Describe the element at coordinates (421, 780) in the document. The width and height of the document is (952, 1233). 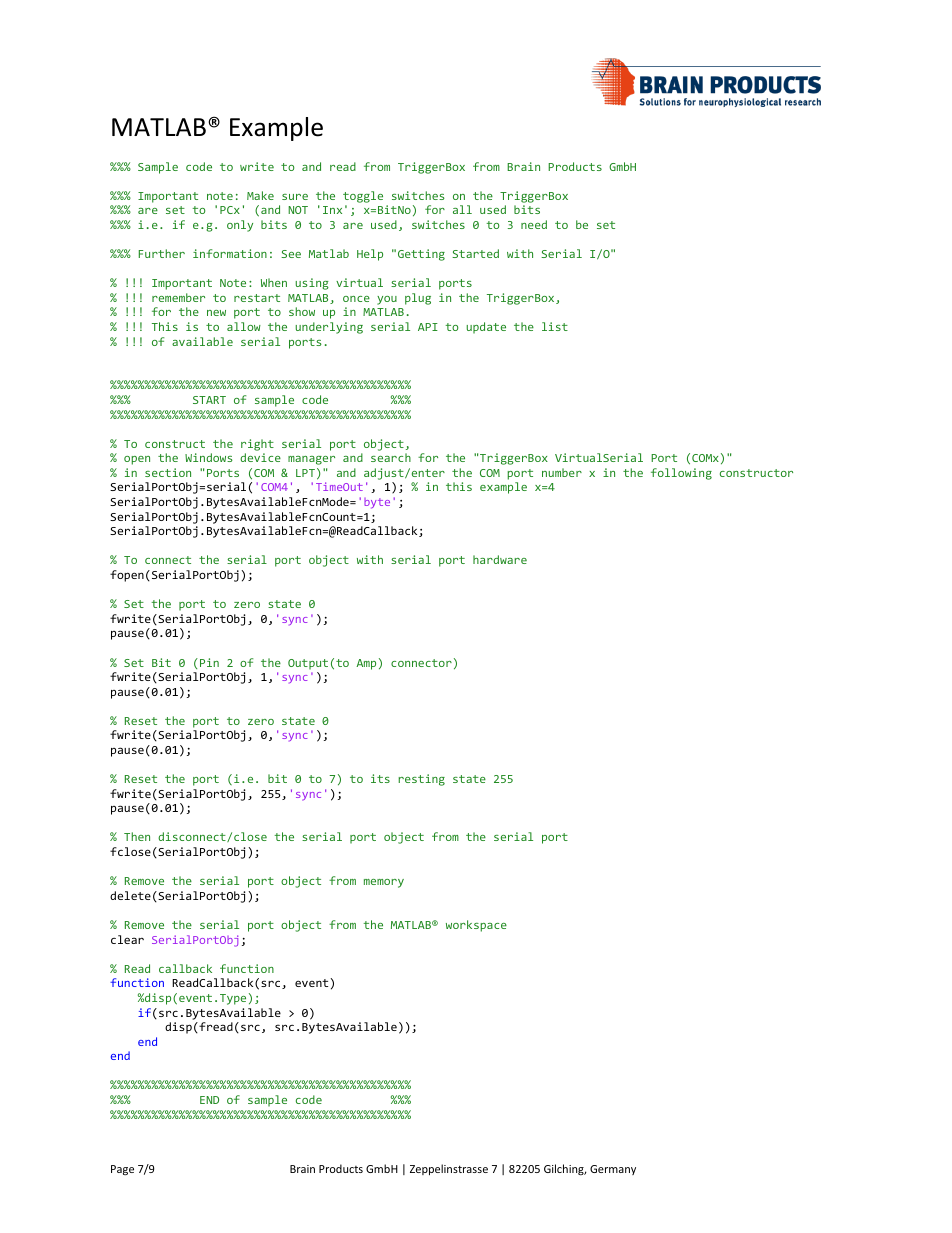
I see `resting` at that location.
